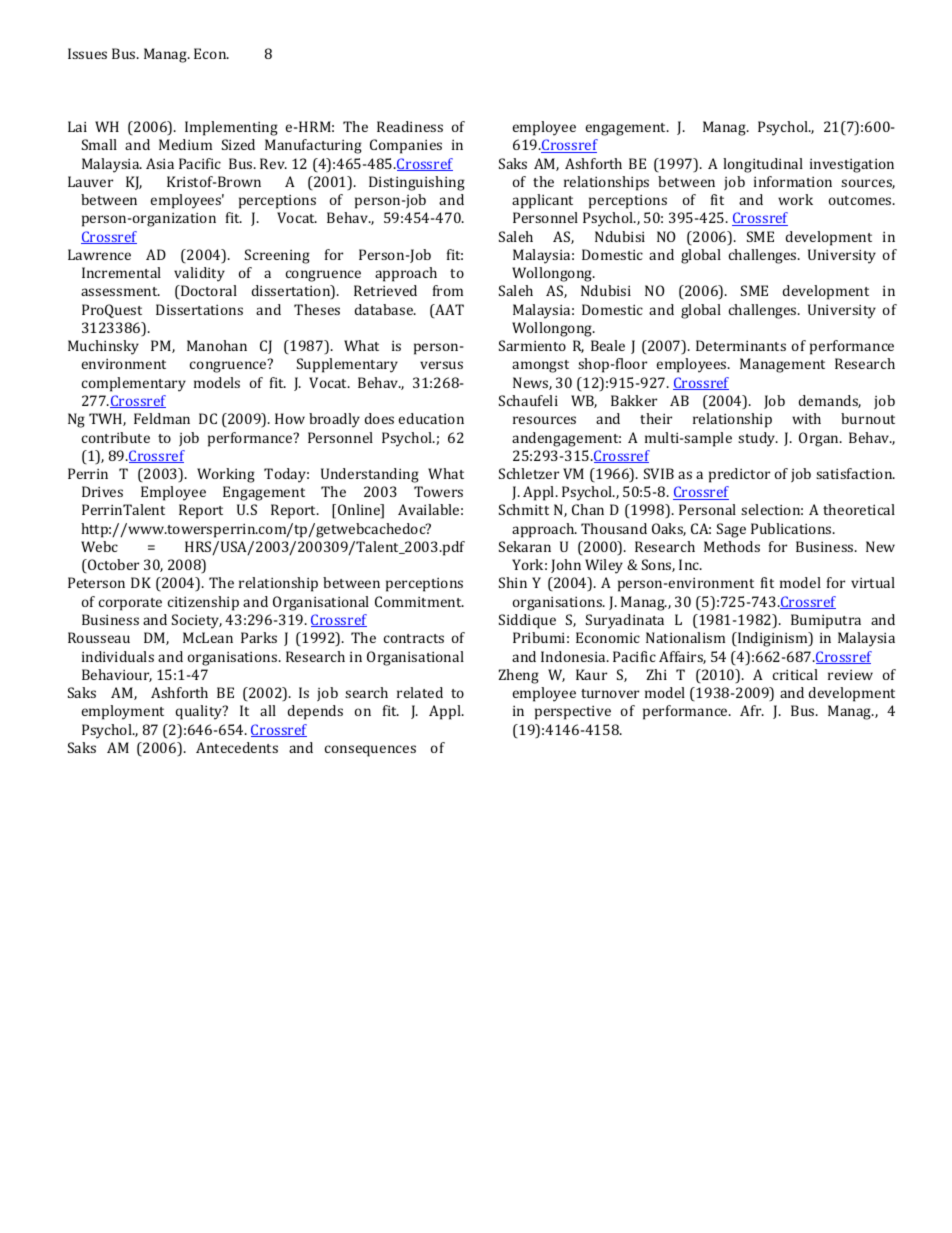 The width and height of the document is (952, 1233). I want to click on Readiness, so click(410, 126).
